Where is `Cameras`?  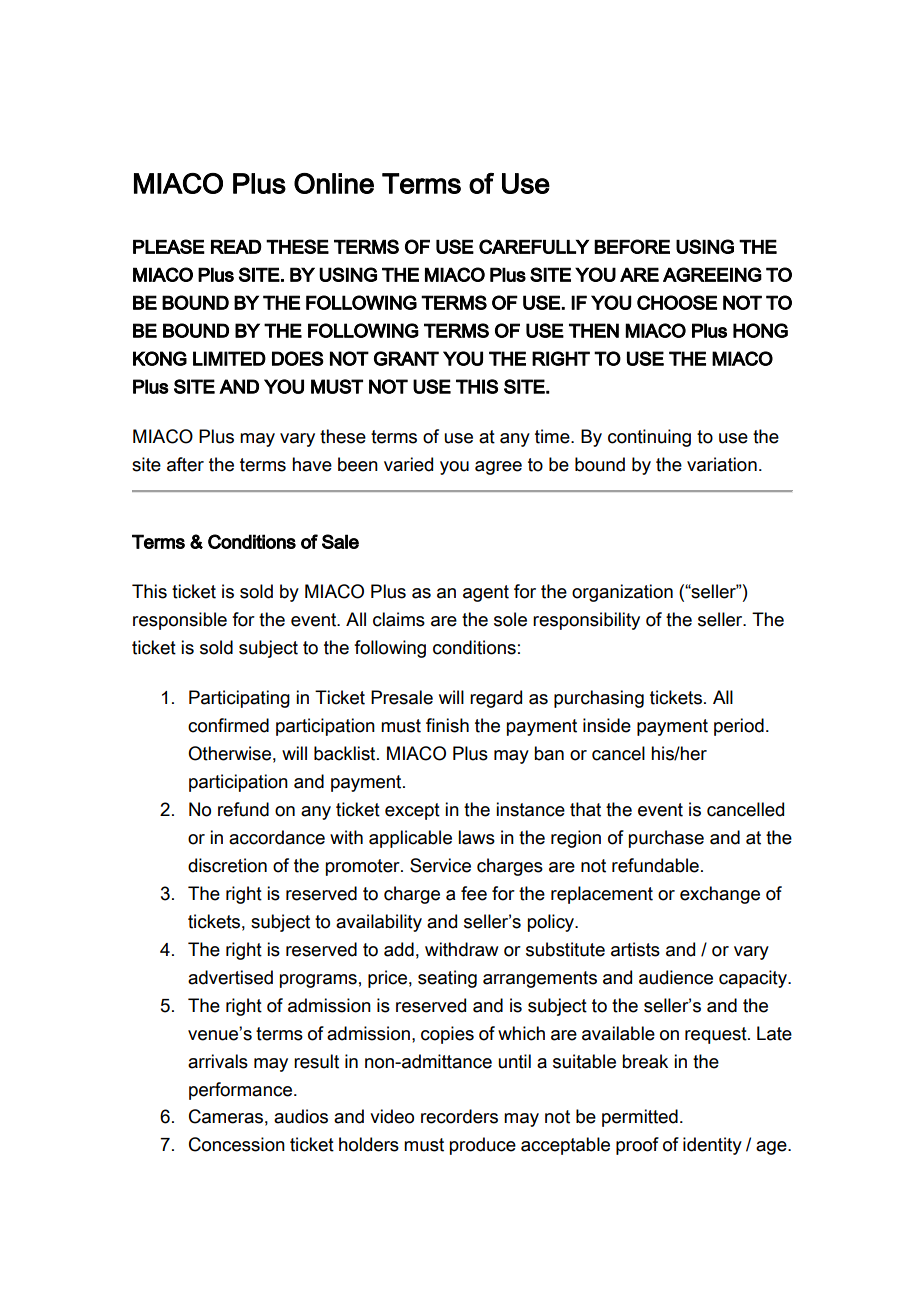
Cameras is located at coordinates (226, 1116).
